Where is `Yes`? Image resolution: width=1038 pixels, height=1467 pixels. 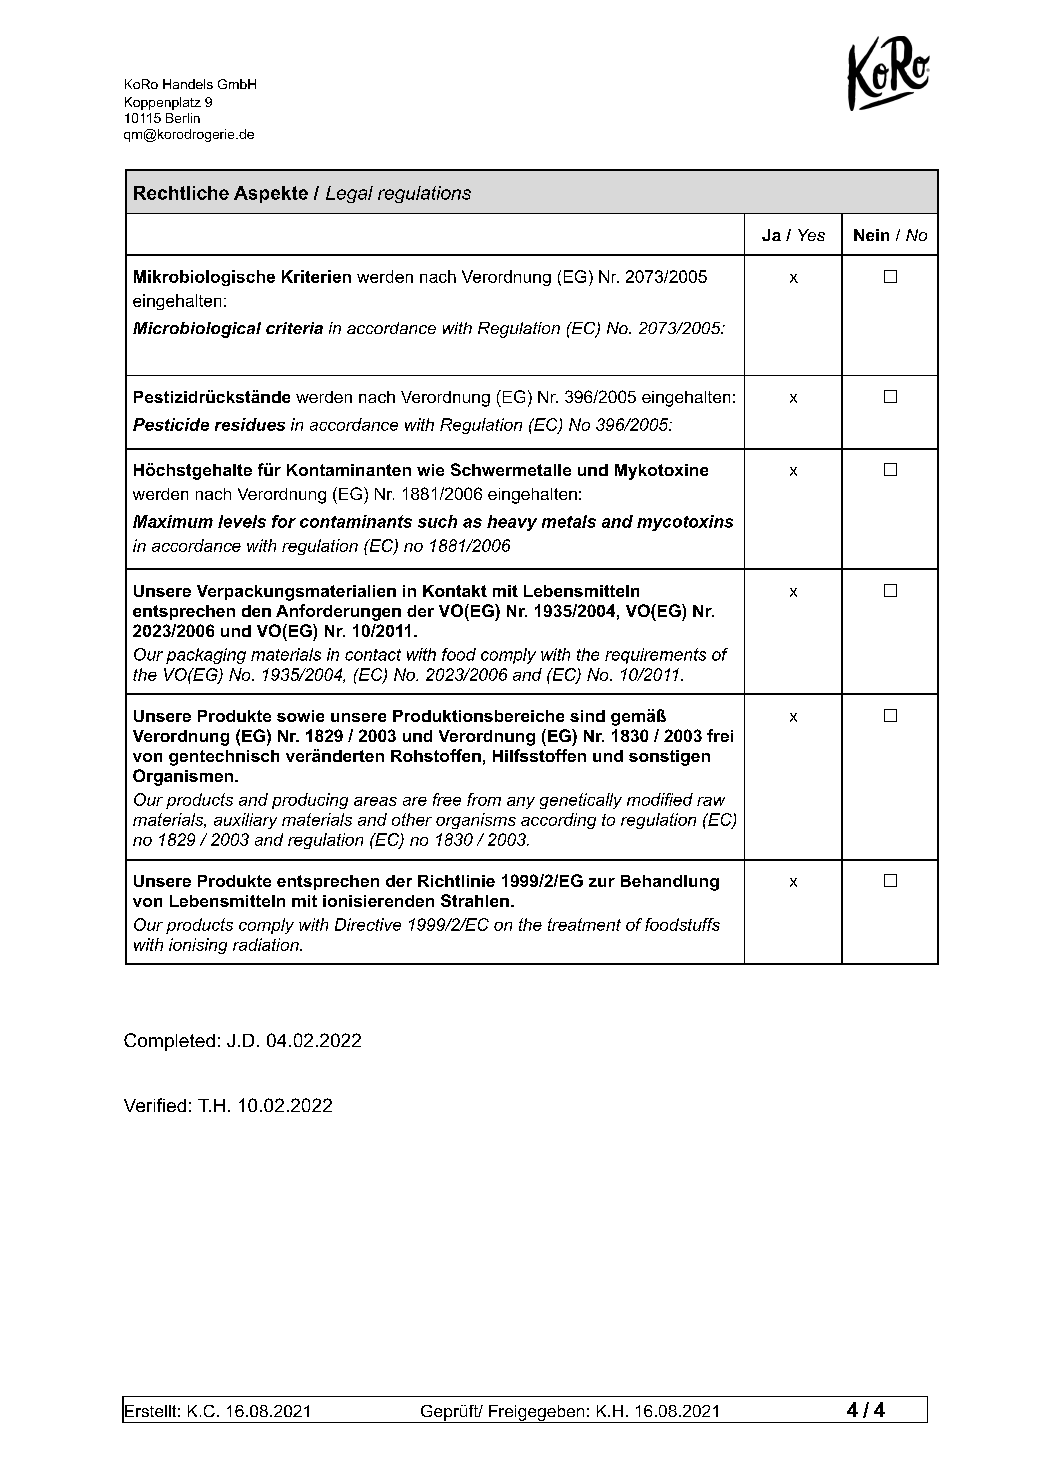
Yes is located at coordinates (811, 235).
